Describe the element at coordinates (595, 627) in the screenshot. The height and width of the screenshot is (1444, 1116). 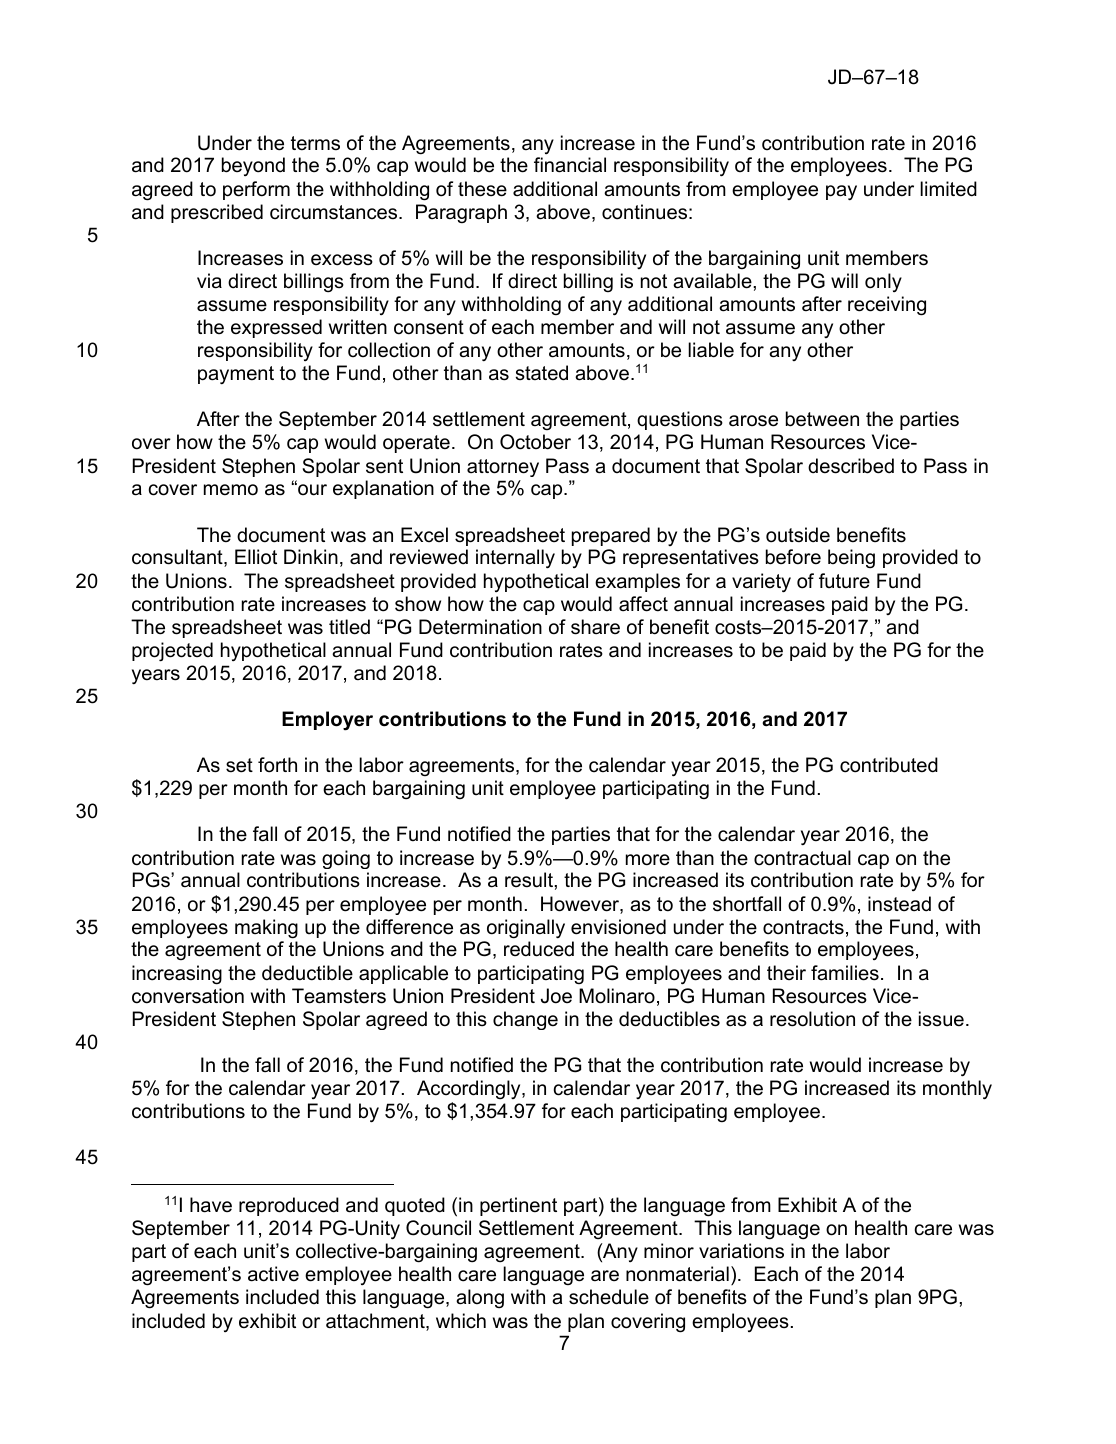
I see `share` at that location.
